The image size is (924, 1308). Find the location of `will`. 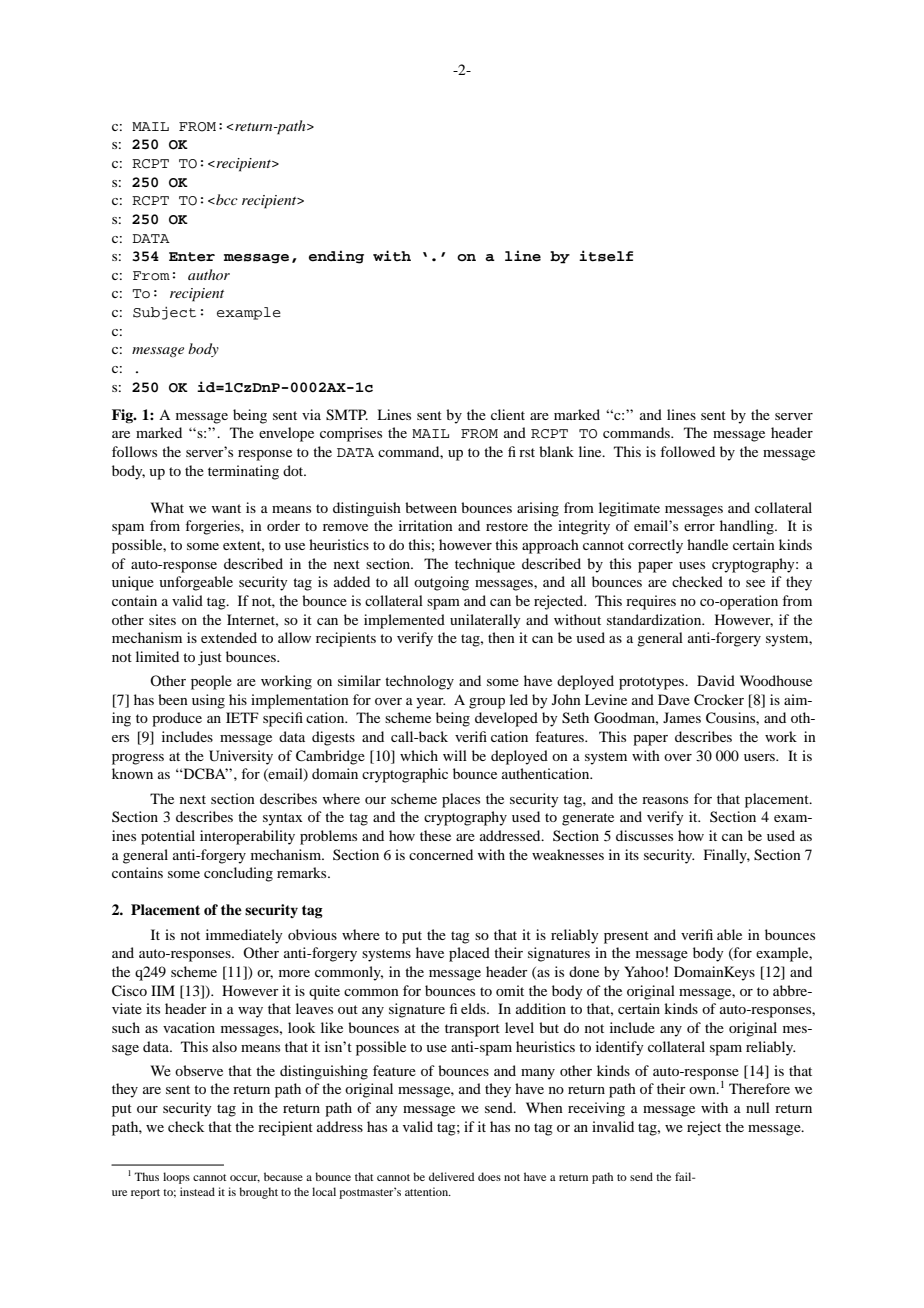

will is located at coordinates (455, 755).
